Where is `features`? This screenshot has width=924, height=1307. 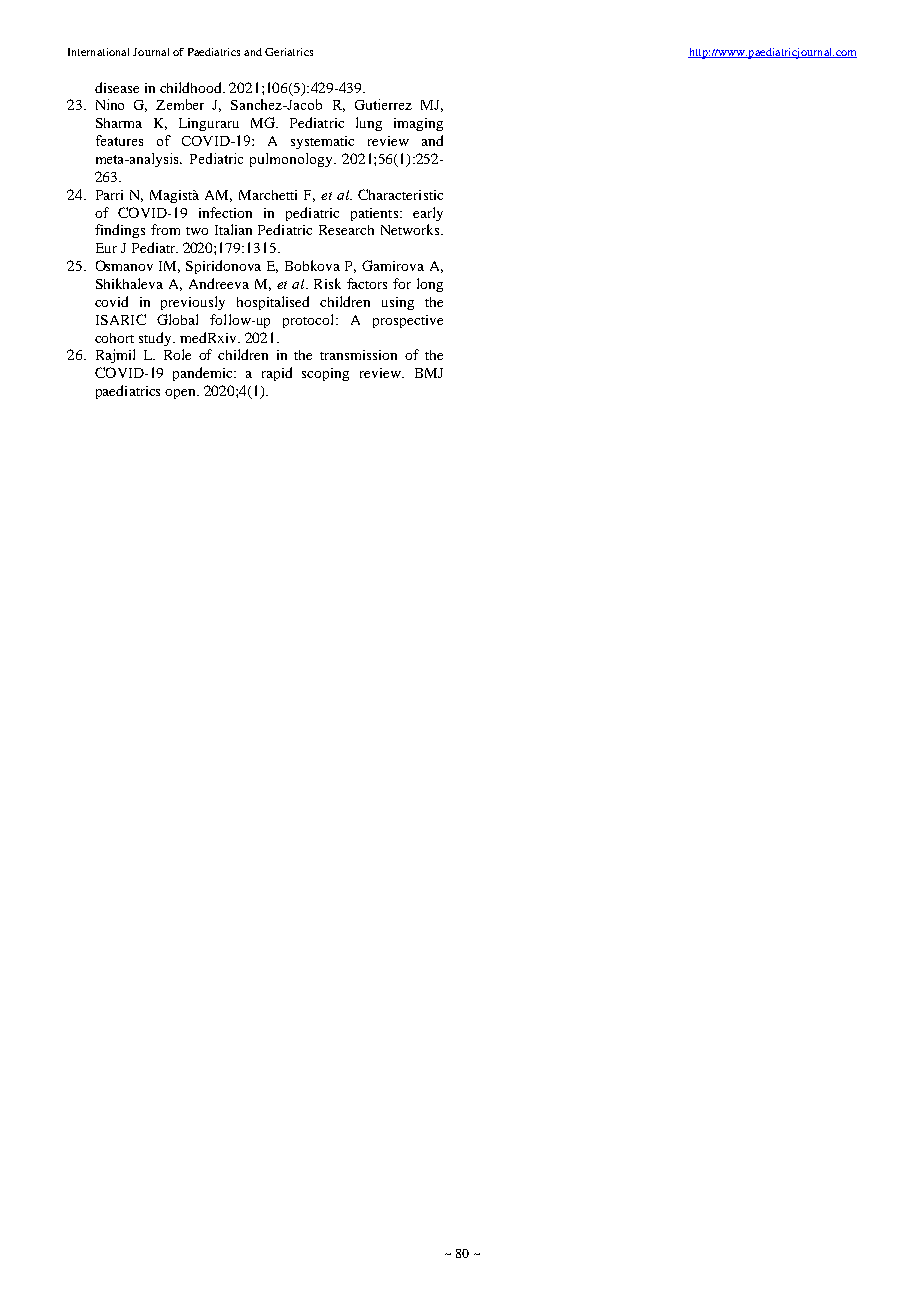
features is located at coordinates (119, 140).
